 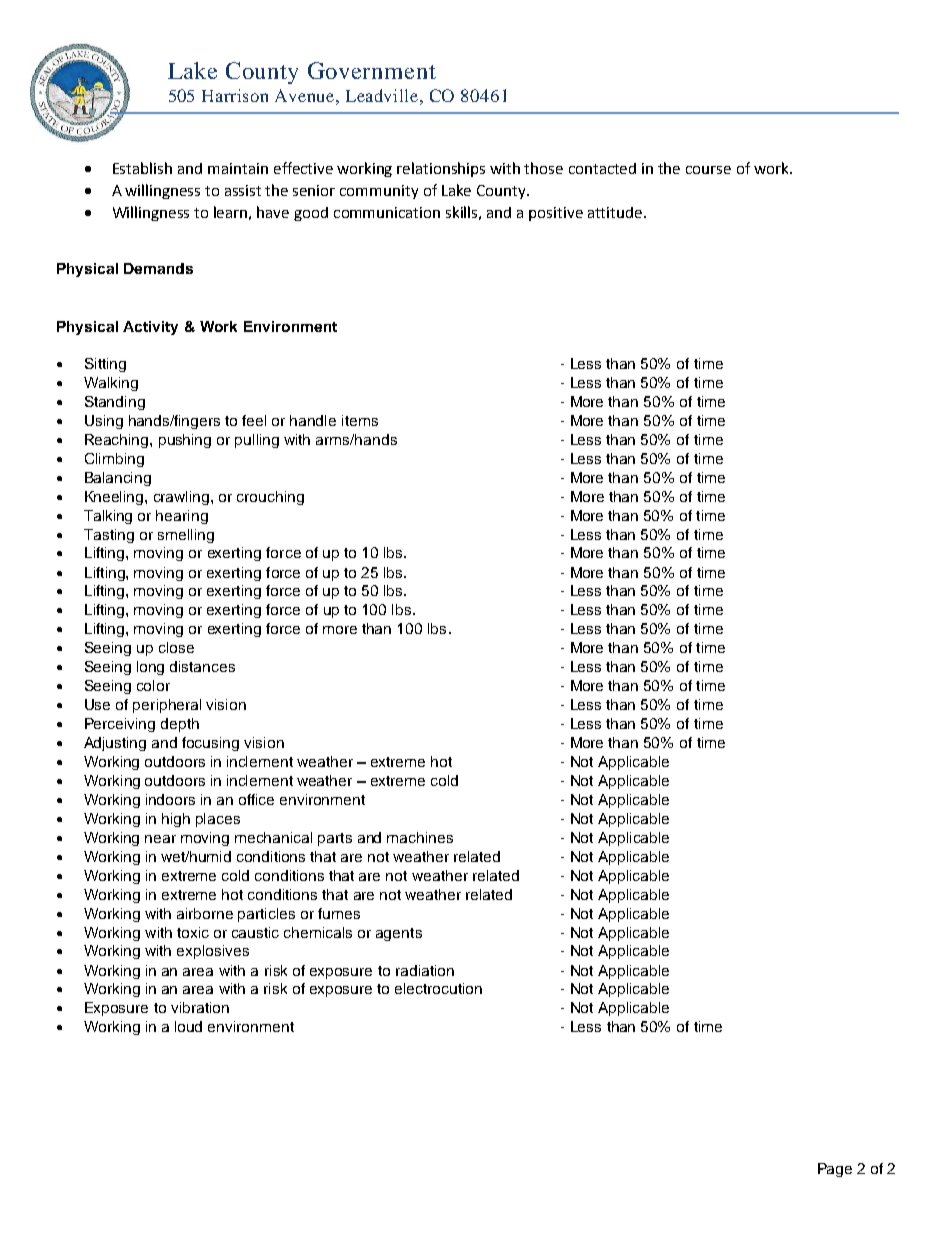 I want to click on items, so click(x=360, y=420).
